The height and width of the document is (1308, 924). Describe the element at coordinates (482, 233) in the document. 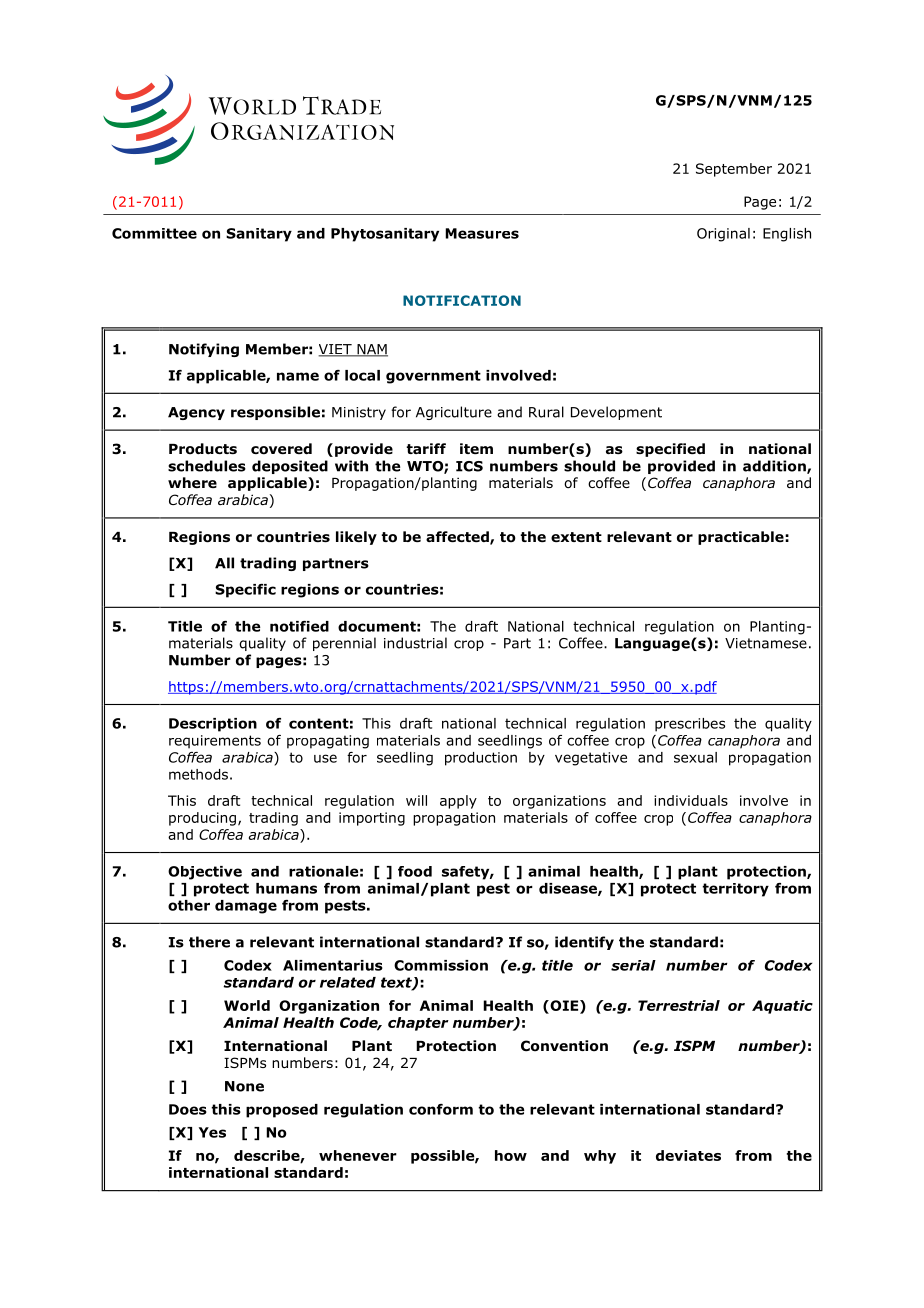

I see `Measures` at that location.
